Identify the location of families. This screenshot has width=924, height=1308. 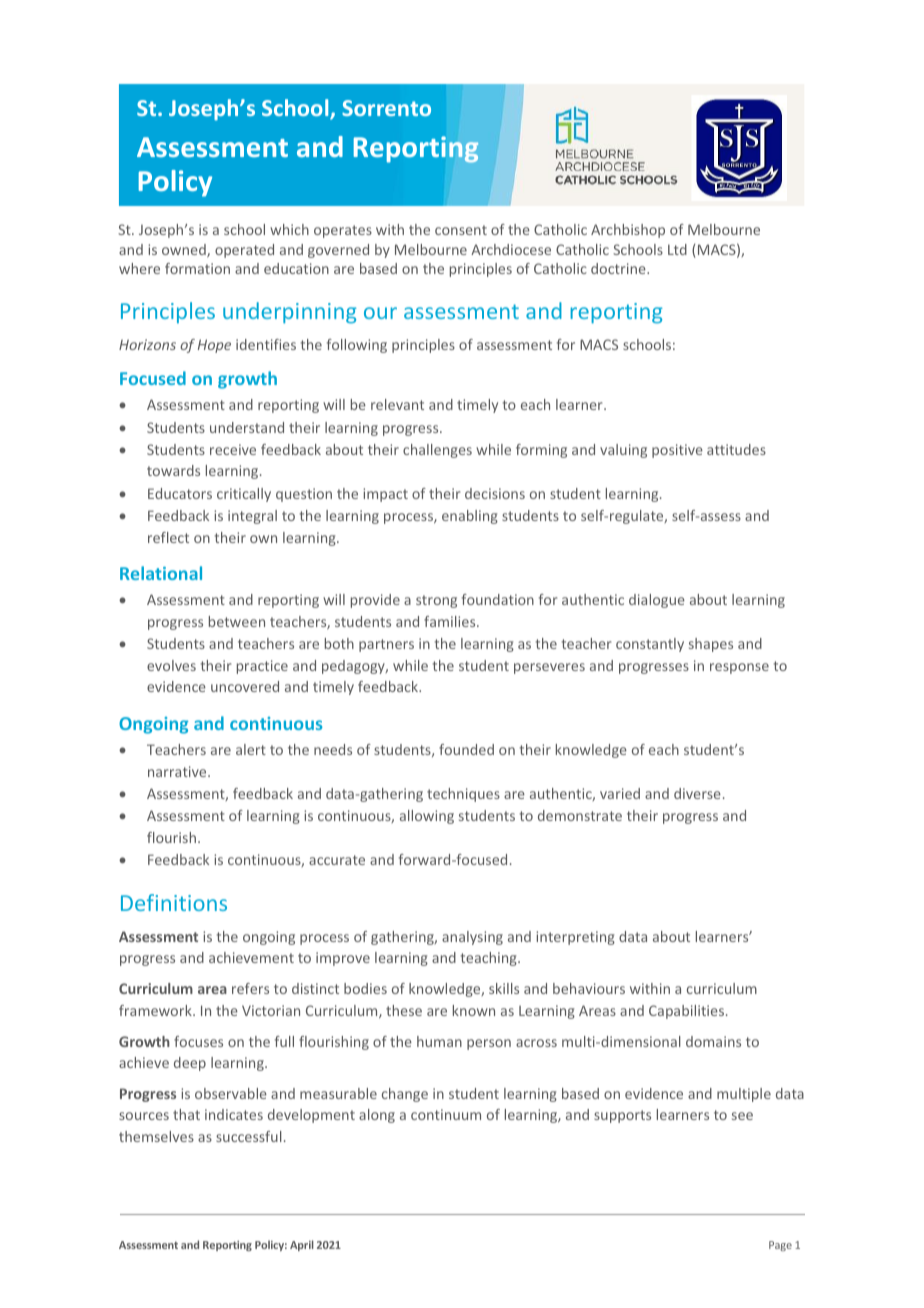
(451, 621).
